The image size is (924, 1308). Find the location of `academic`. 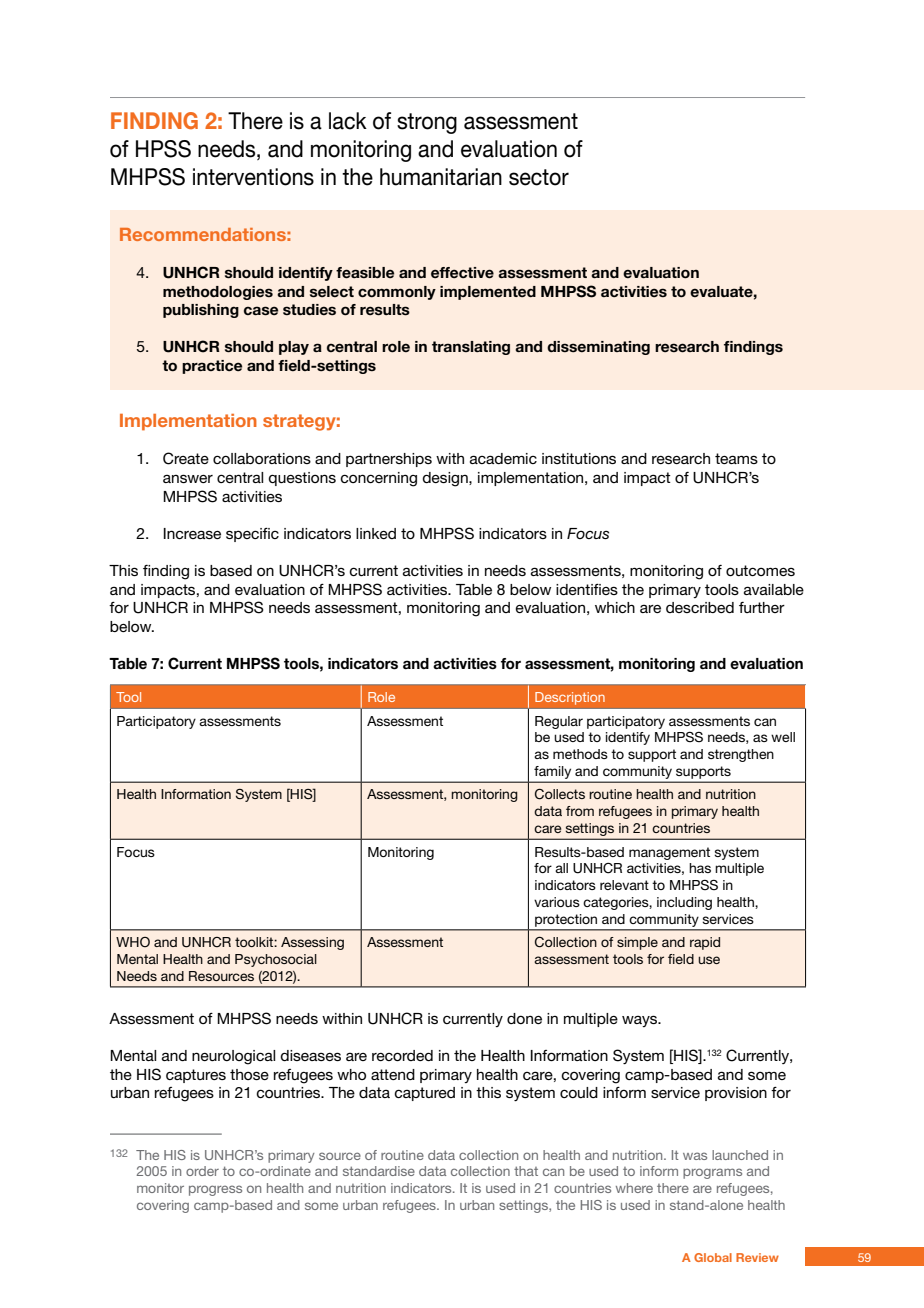

academic is located at coordinates (503, 458).
